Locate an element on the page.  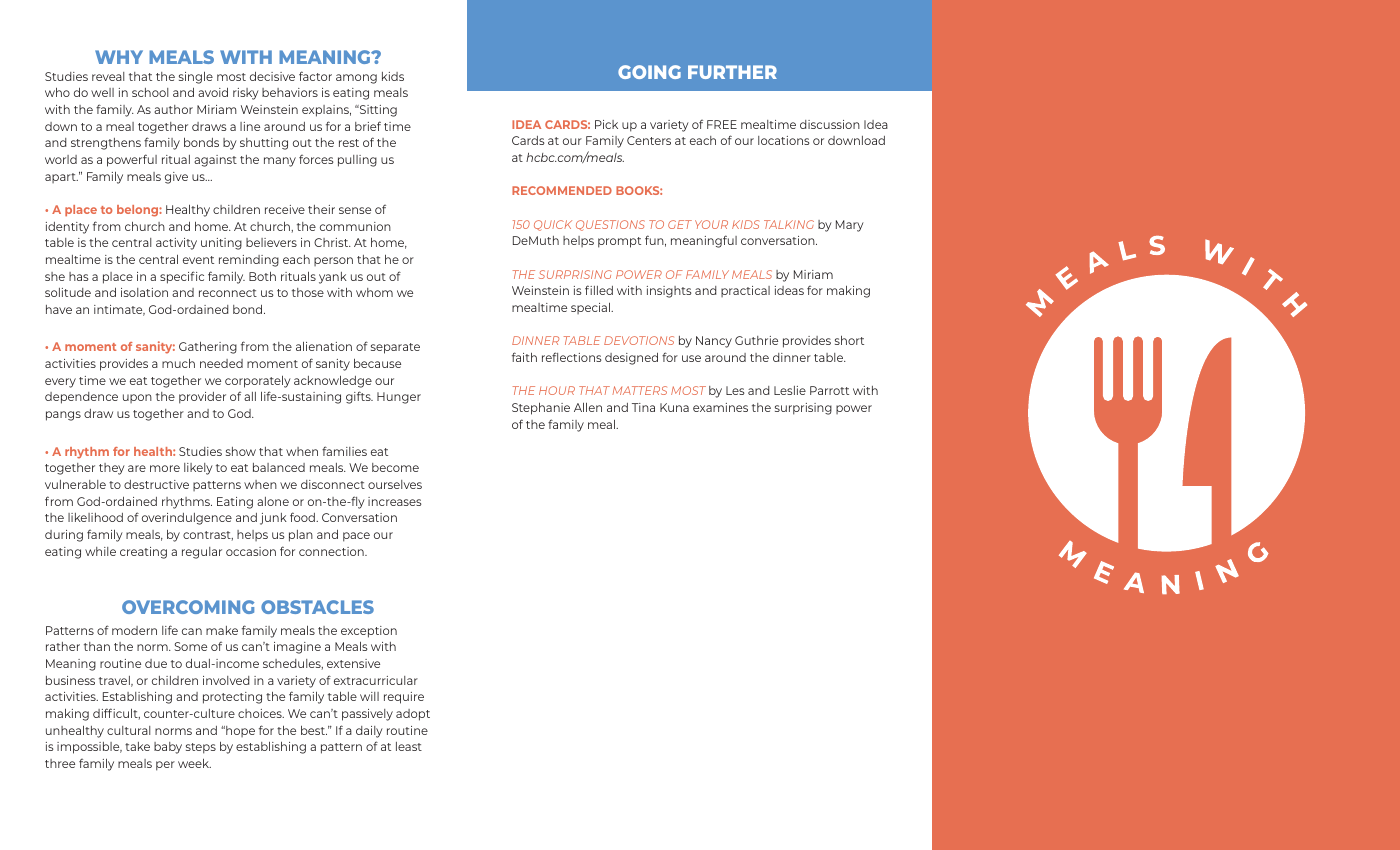
adopt is located at coordinates (413, 715).
